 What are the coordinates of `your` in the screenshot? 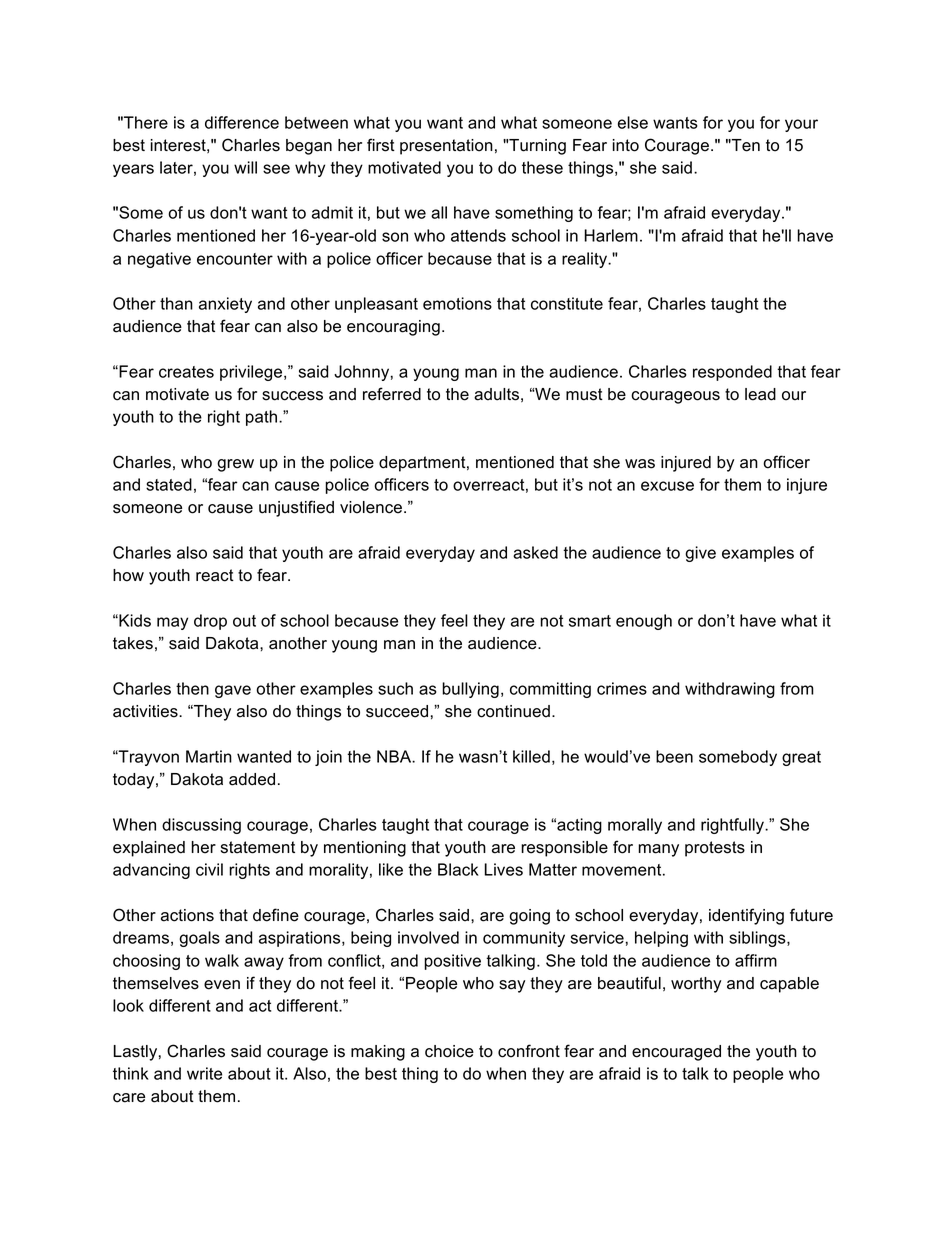 It's located at (801, 125).
